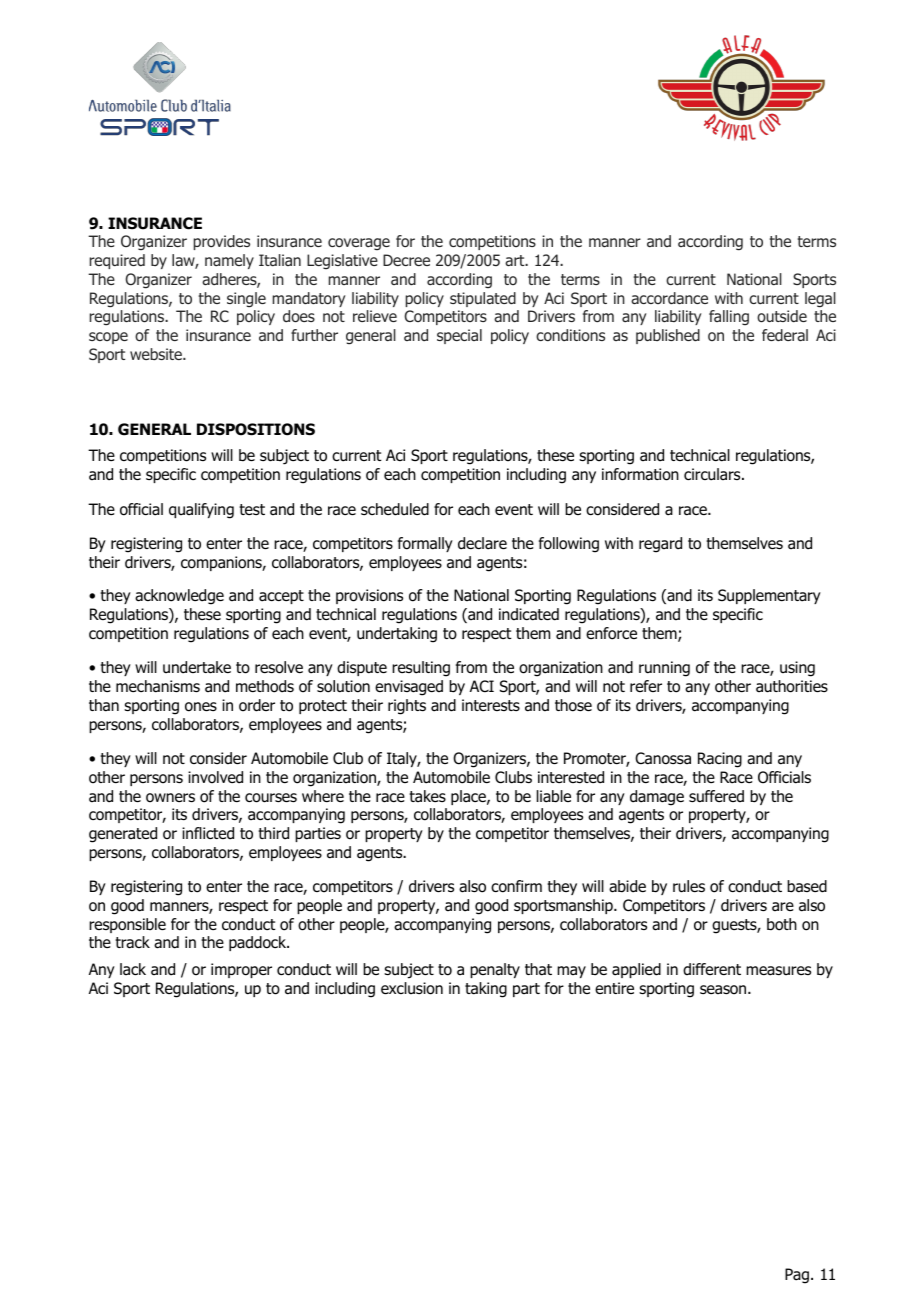 This image has height=1308, width=924. What do you see at coordinates (729, 317) in the image?
I see `falling` at bounding box center [729, 317].
